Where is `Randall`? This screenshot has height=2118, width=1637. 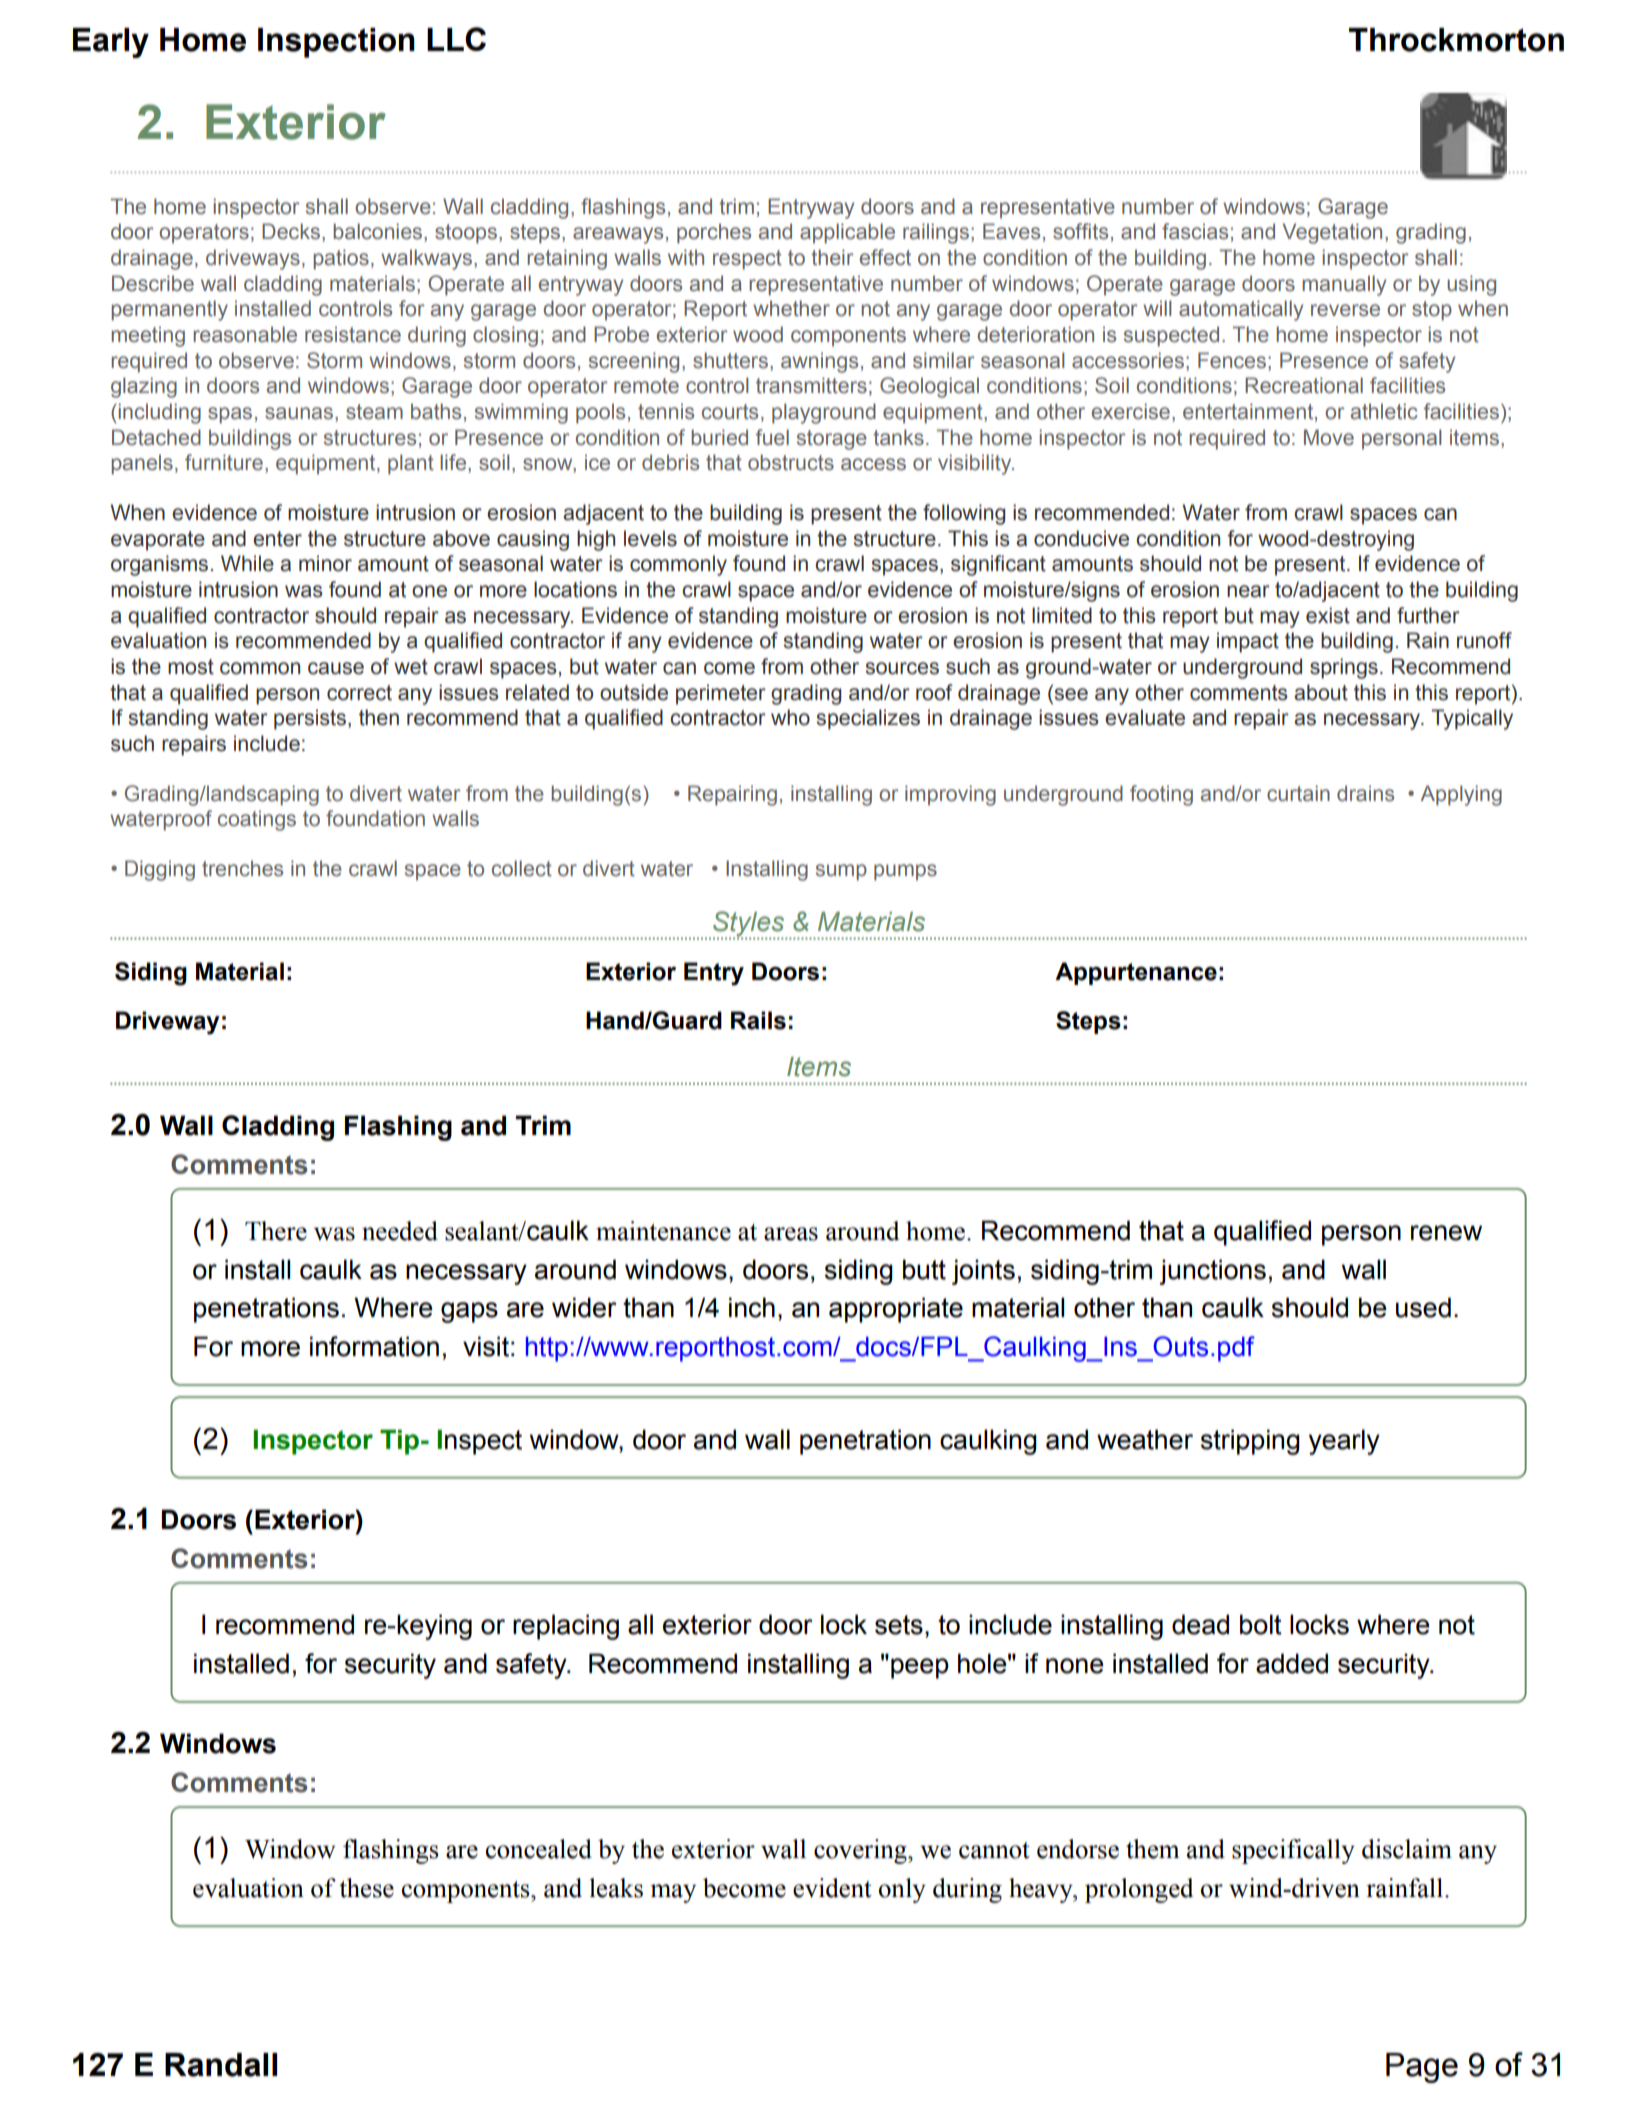
Randall is located at coordinates (221, 2065).
